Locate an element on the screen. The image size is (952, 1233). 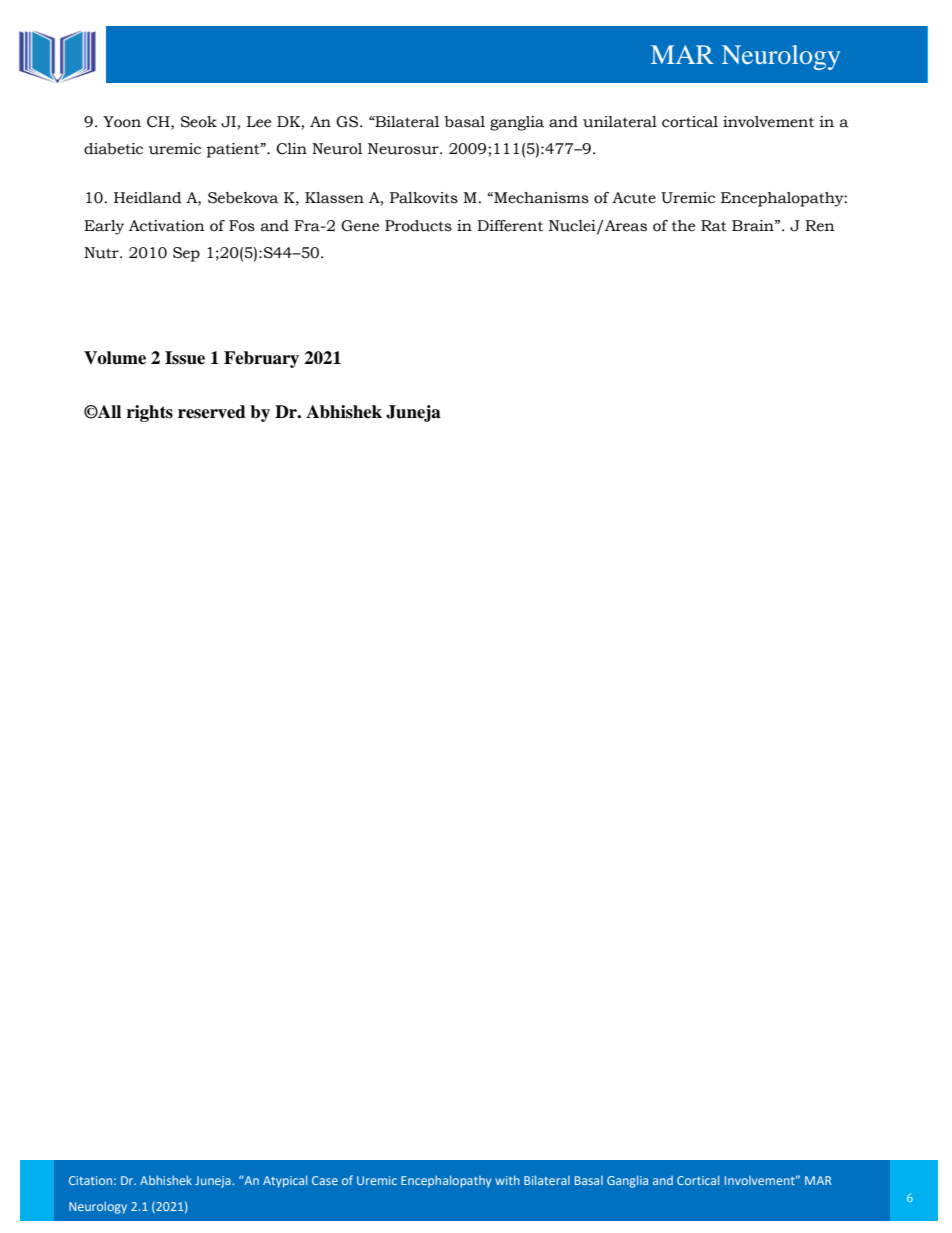
Nutr is located at coordinates (102, 253).
